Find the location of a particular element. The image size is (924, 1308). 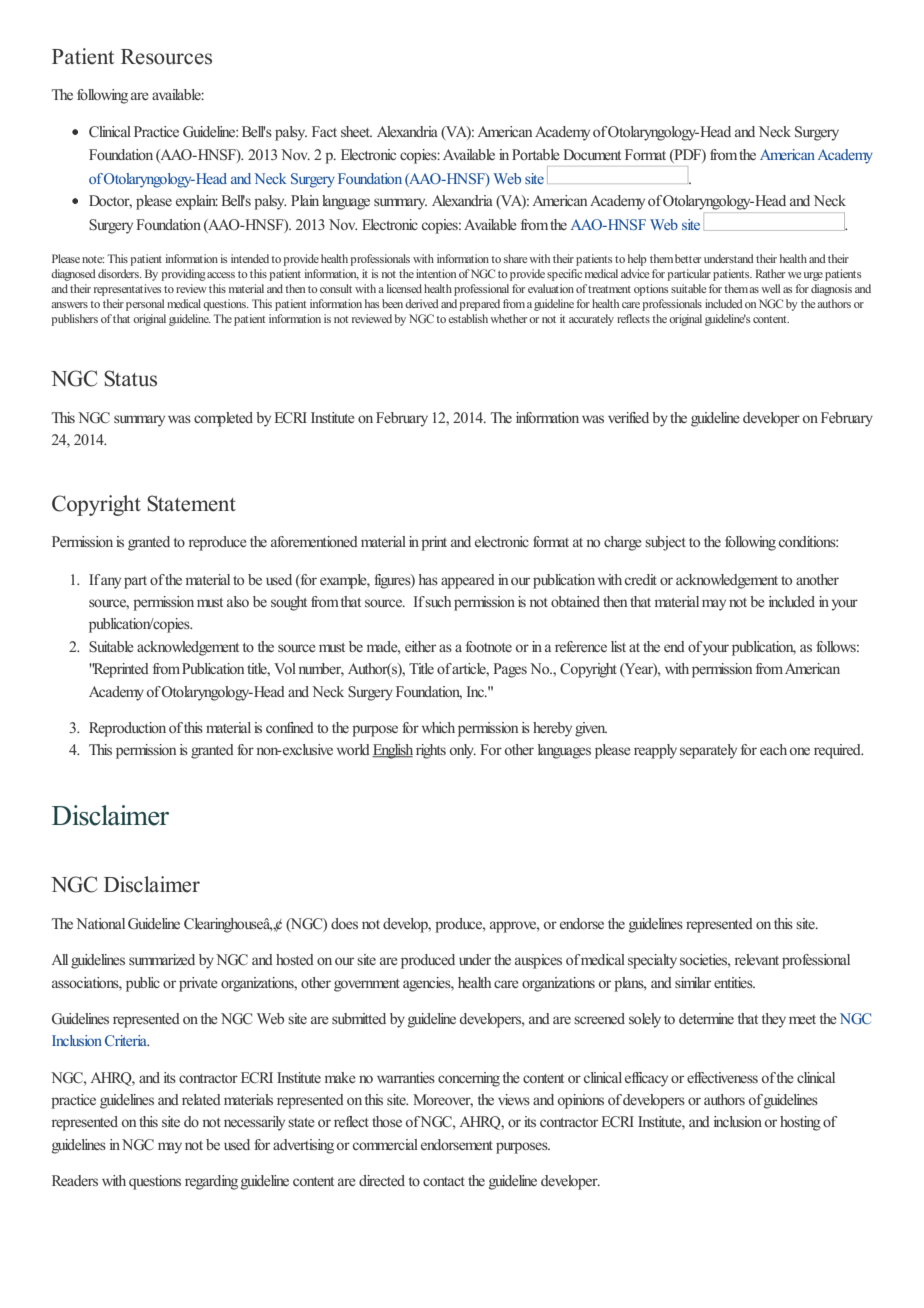

Reprinted is located at coordinates (120, 670).
